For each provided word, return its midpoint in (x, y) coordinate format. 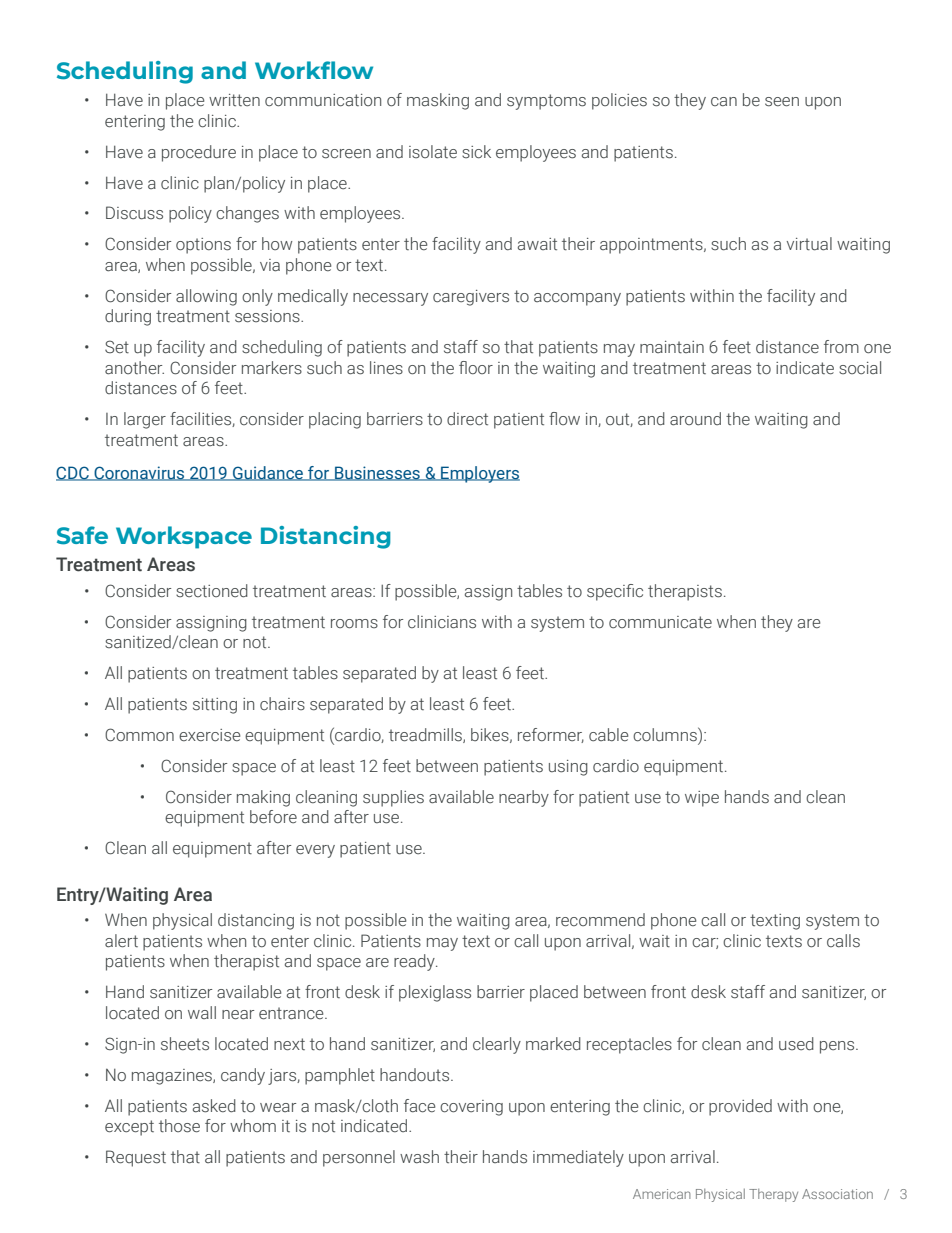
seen (782, 102)
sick (476, 152)
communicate (660, 622)
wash (419, 1157)
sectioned (212, 591)
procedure (199, 153)
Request (136, 1158)
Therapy (773, 1195)
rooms (354, 624)
